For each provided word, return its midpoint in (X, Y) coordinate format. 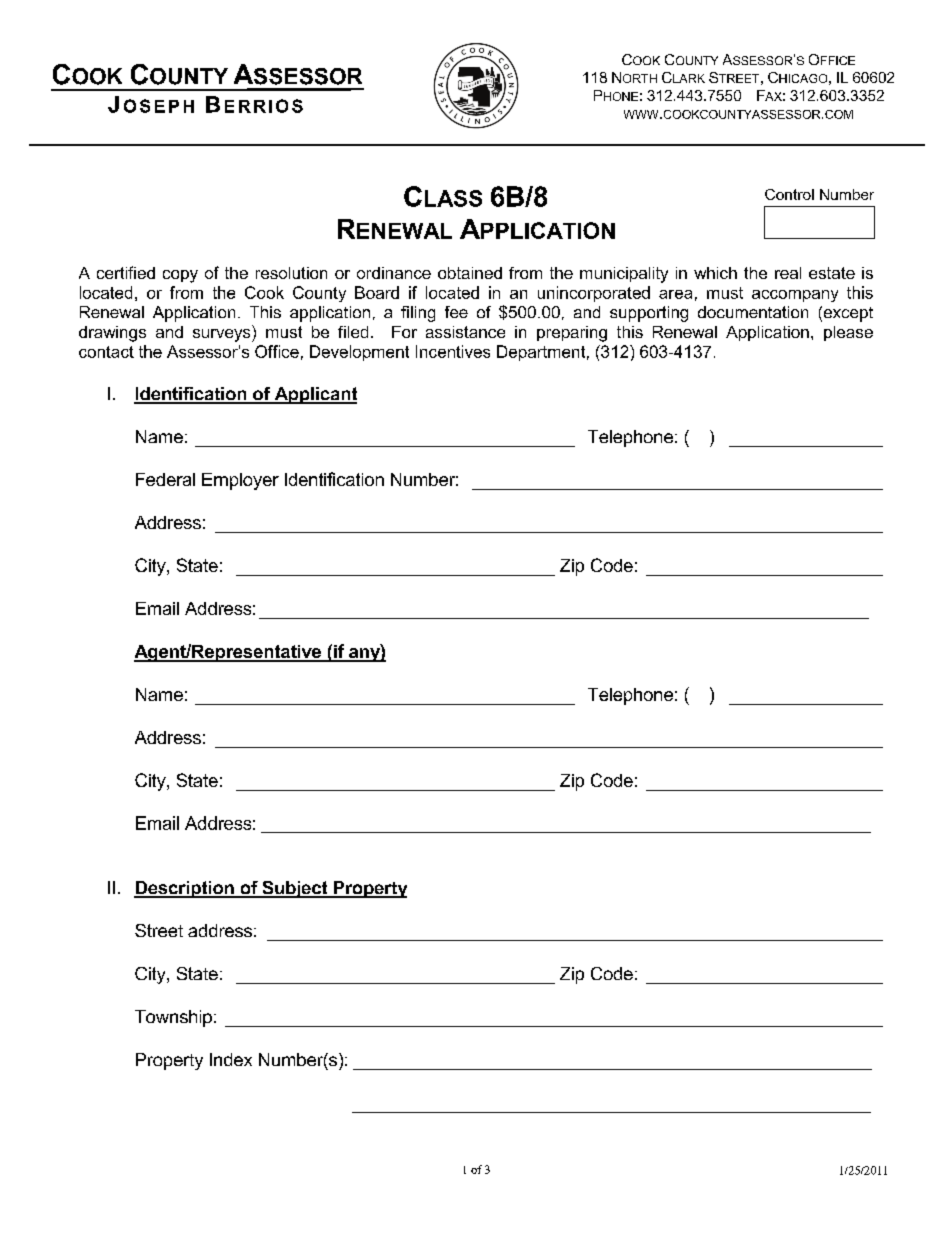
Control (789, 194)
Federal (165, 479)
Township (173, 1018)
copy (180, 276)
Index (231, 1059)
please (848, 333)
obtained (470, 273)
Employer (240, 481)
